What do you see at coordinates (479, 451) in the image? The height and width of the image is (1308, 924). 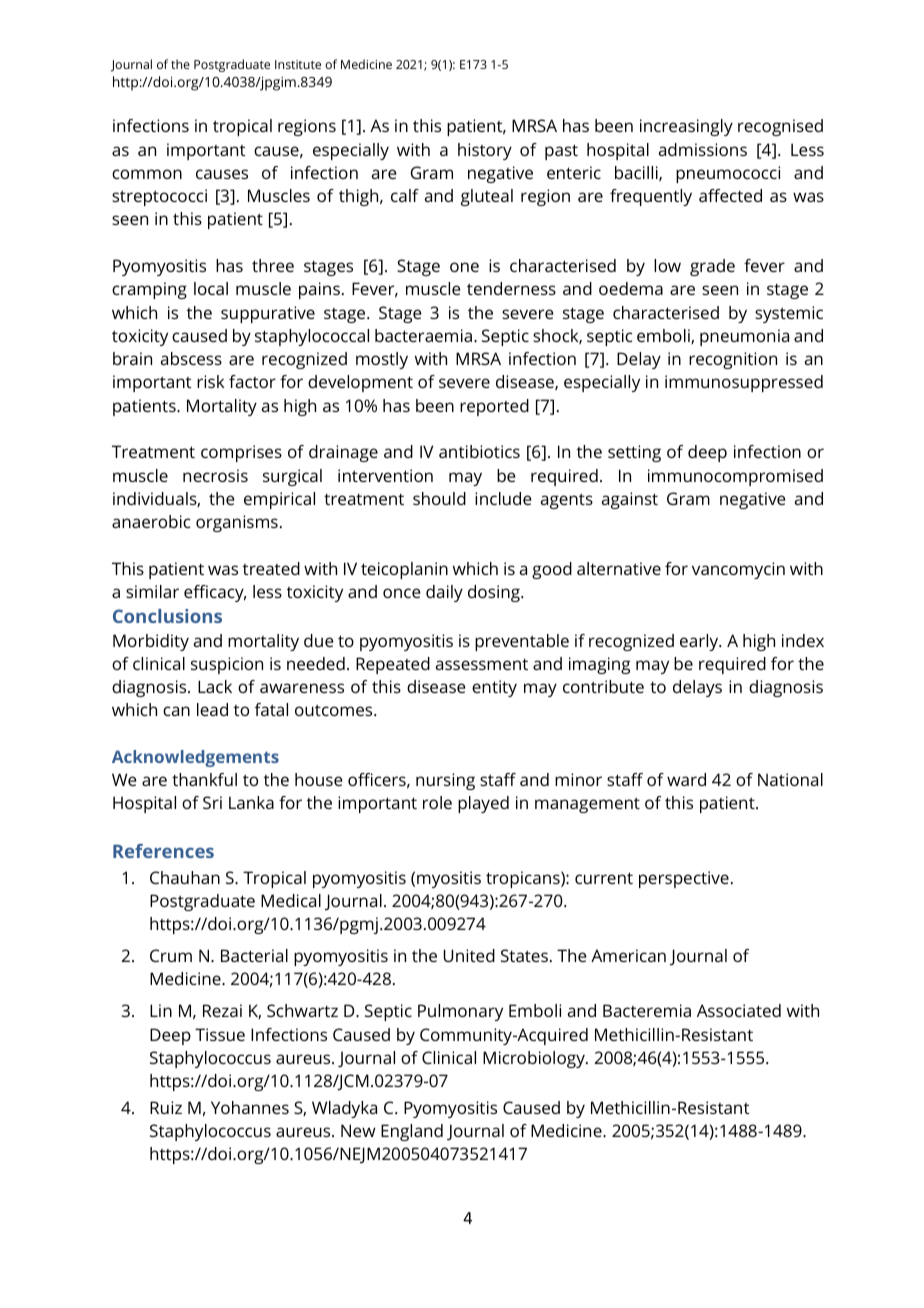 I see `antibiotics` at bounding box center [479, 451].
